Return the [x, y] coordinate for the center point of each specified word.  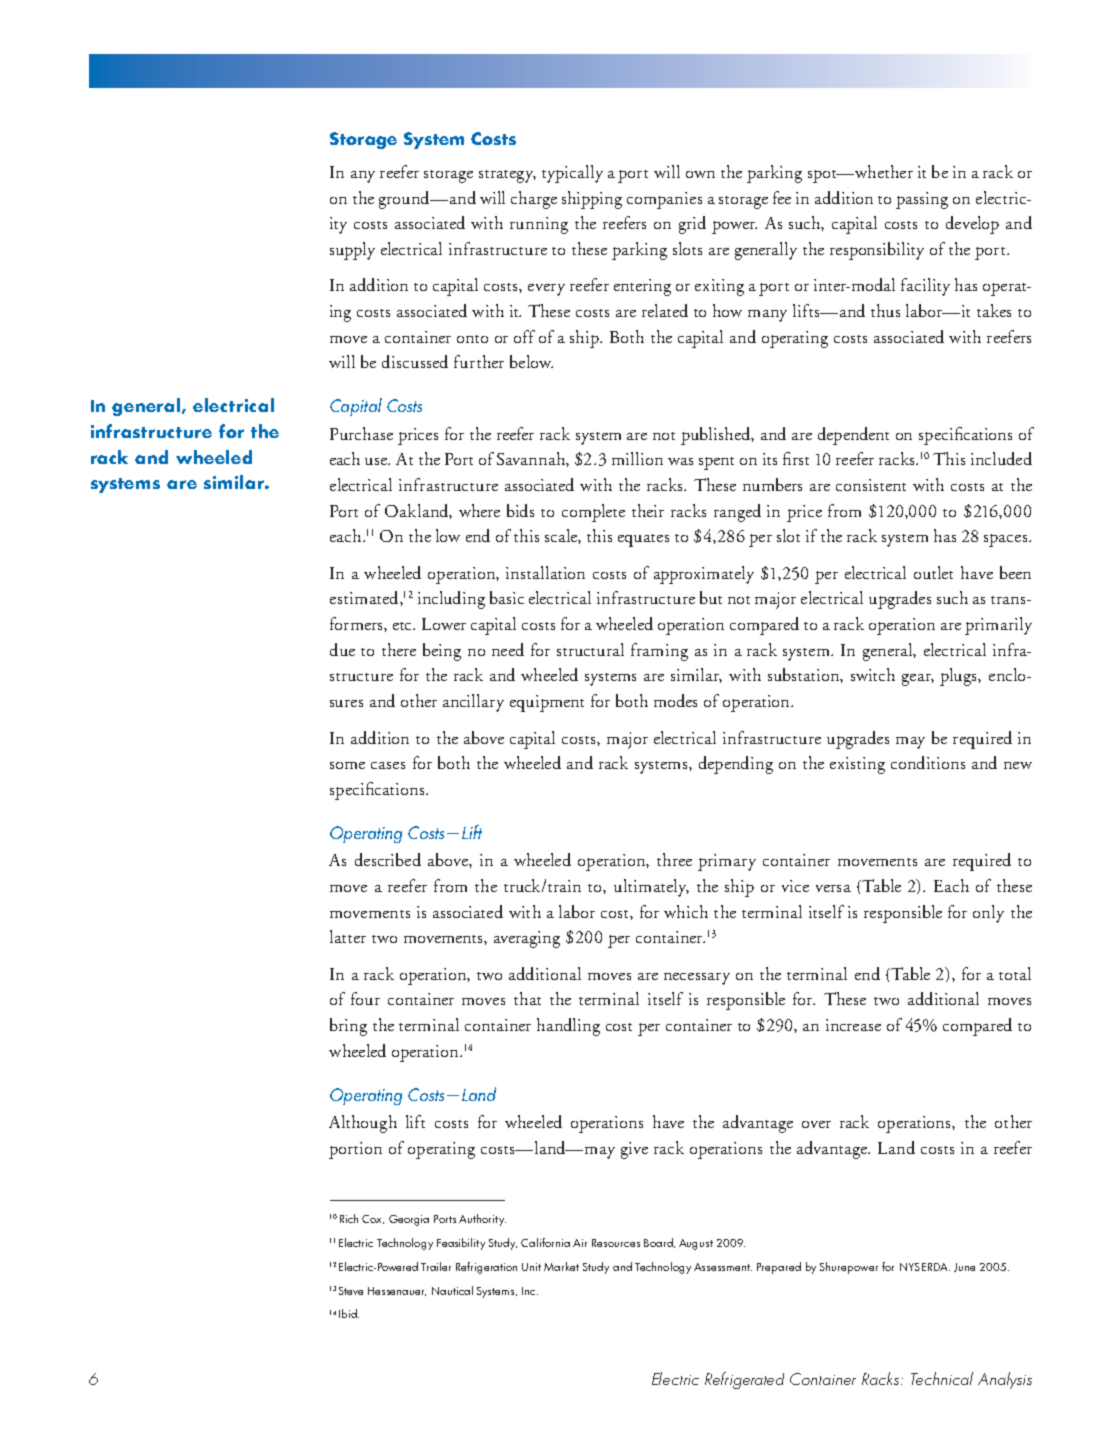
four [365, 998]
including [451, 600]
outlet [933, 572]
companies [664, 200]
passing [922, 200]
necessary [697, 979]
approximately [704, 575]
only [988, 914]
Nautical [452, 1290]
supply [352, 251]
